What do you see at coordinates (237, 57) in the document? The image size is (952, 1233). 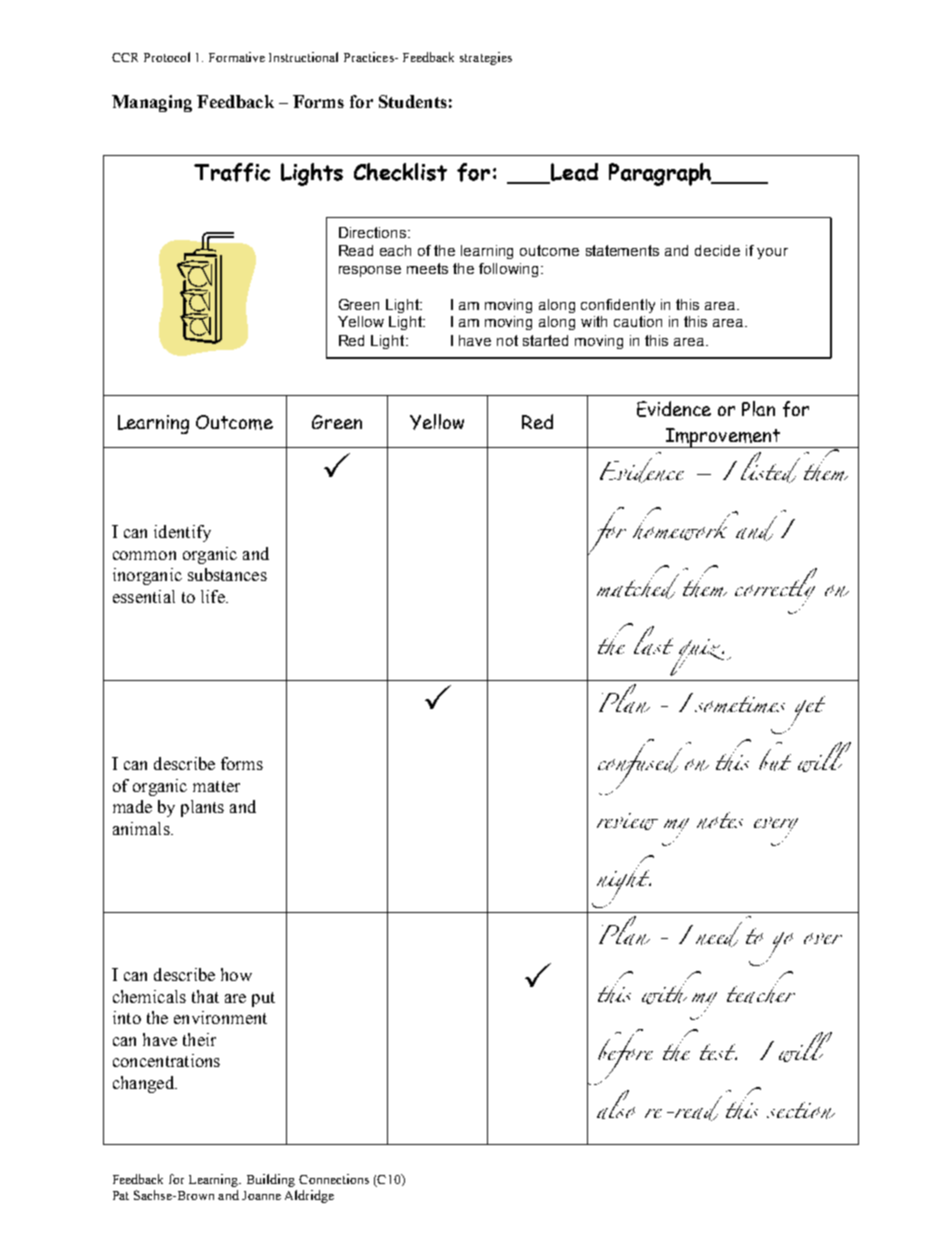 I see `Formative` at bounding box center [237, 57].
